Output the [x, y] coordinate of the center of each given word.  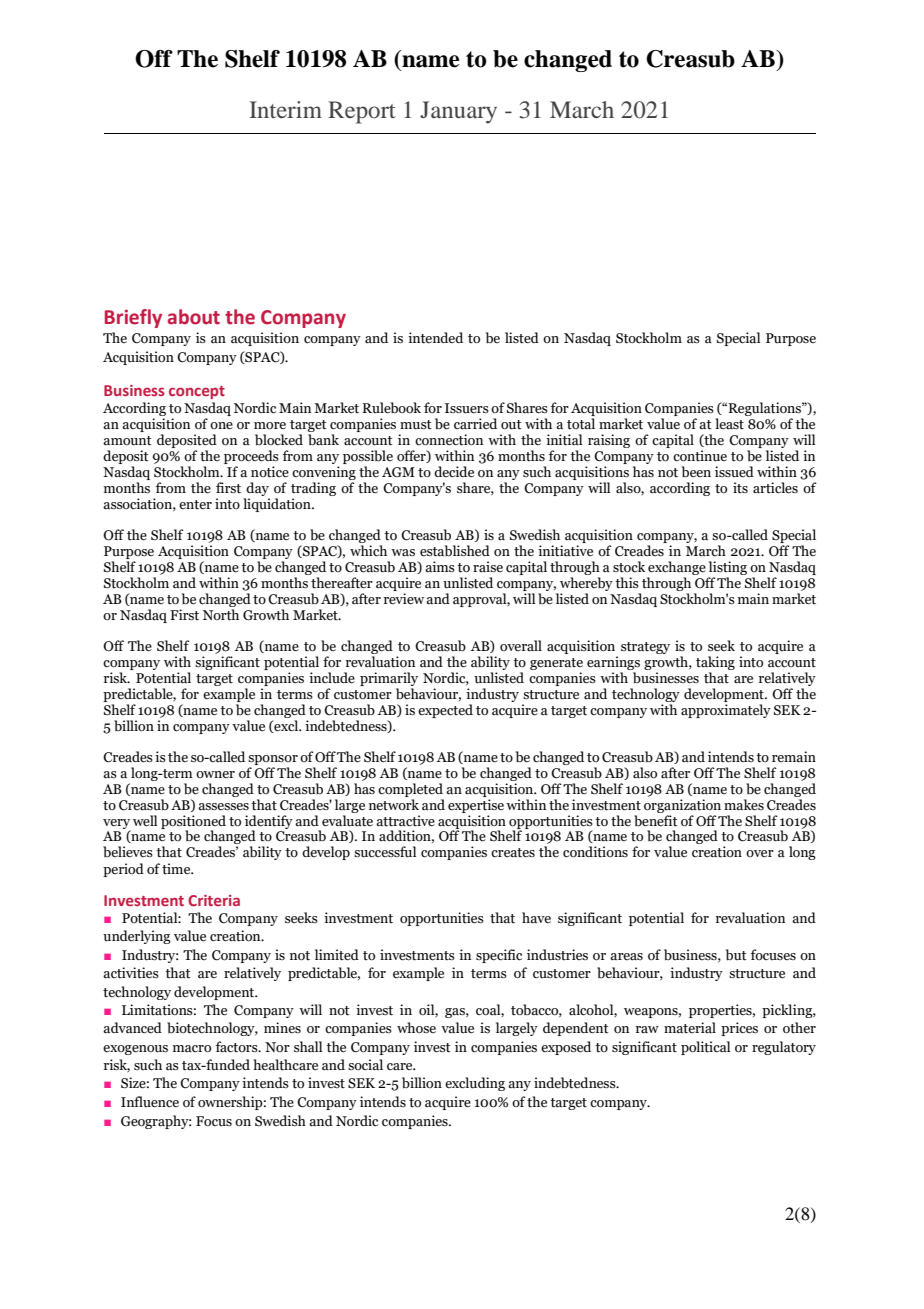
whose [416, 1028]
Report [362, 112]
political [705, 1048]
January [458, 112]
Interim [285, 109]
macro [192, 1048]
